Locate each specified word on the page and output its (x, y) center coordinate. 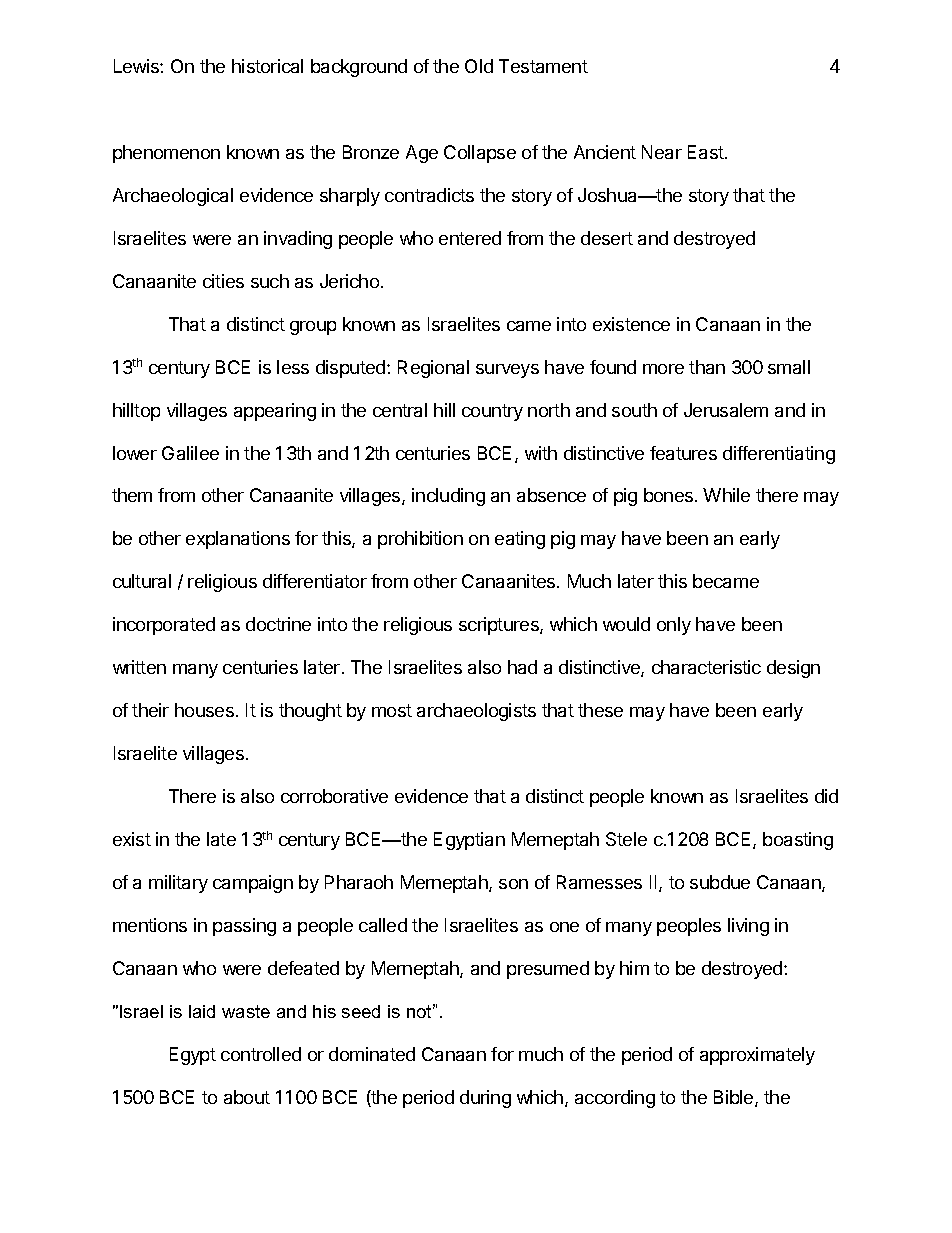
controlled (261, 1054)
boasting (798, 841)
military (178, 884)
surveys (507, 371)
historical (267, 66)
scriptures (500, 626)
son (513, 884)
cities (223, 281)
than (707, 367)
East (707, 152)
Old (479, 66)
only (674, 626)
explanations (238, 540)
